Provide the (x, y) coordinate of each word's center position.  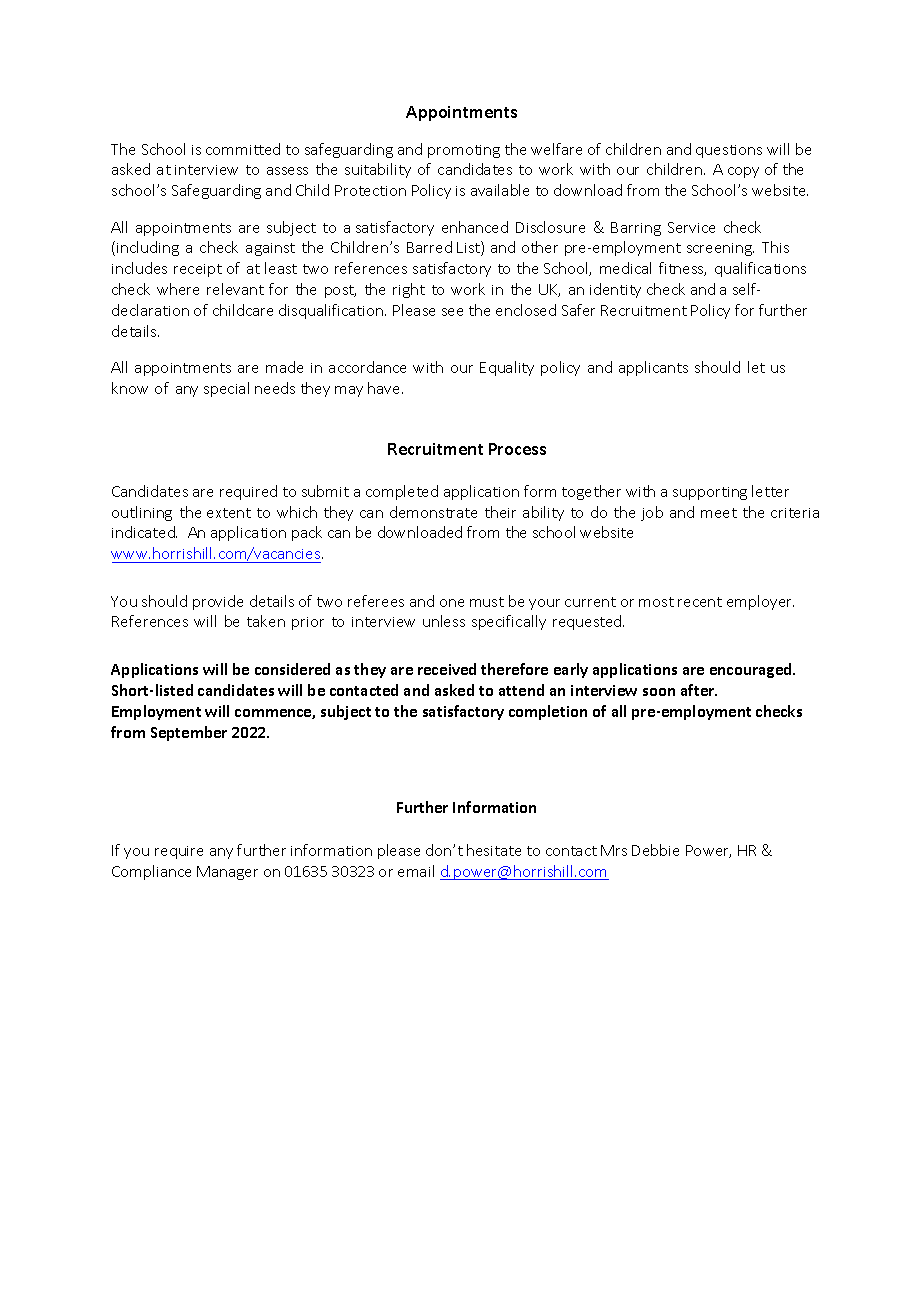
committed (243, 149)
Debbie (655, 850)
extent (229, 513)
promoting (464, 151)
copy (743, 172)
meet (719, 513)
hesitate (494, 850)
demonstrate (433, 512)
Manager (227, 873)
